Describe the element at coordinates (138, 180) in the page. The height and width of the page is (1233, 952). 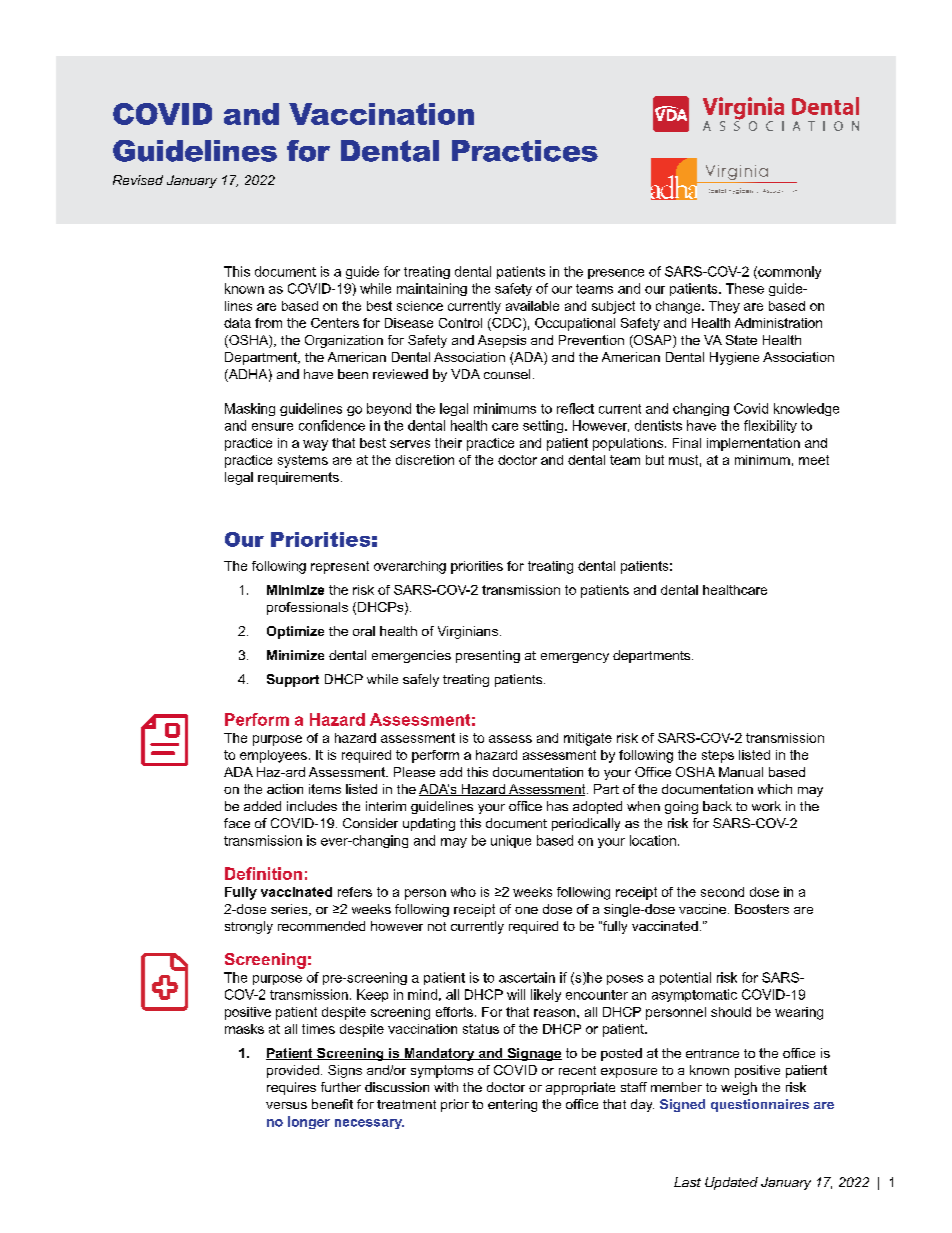
I see `Revised` at that location.
